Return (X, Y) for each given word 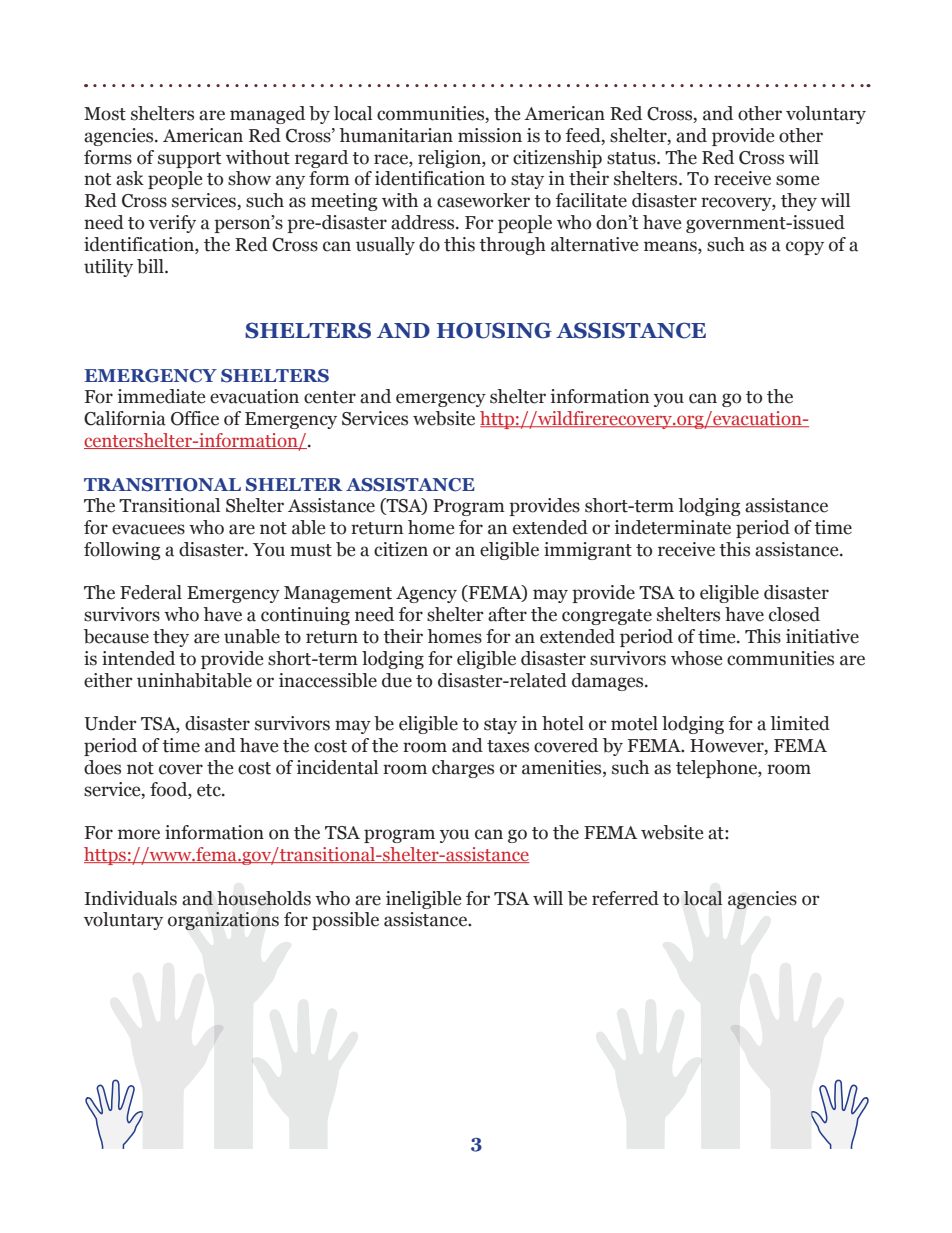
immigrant (588, 551)
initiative (822, 636)
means (671, 246)
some (797, 180)
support (189, 160)
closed (794, 614)
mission (490, 135)
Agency (426, 594)
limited (800, 723)
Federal (151, 592)
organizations (223, 921)
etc (210, 790)
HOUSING (494, 330)
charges (463, 769)
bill (151, 266)
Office (195, 418)
